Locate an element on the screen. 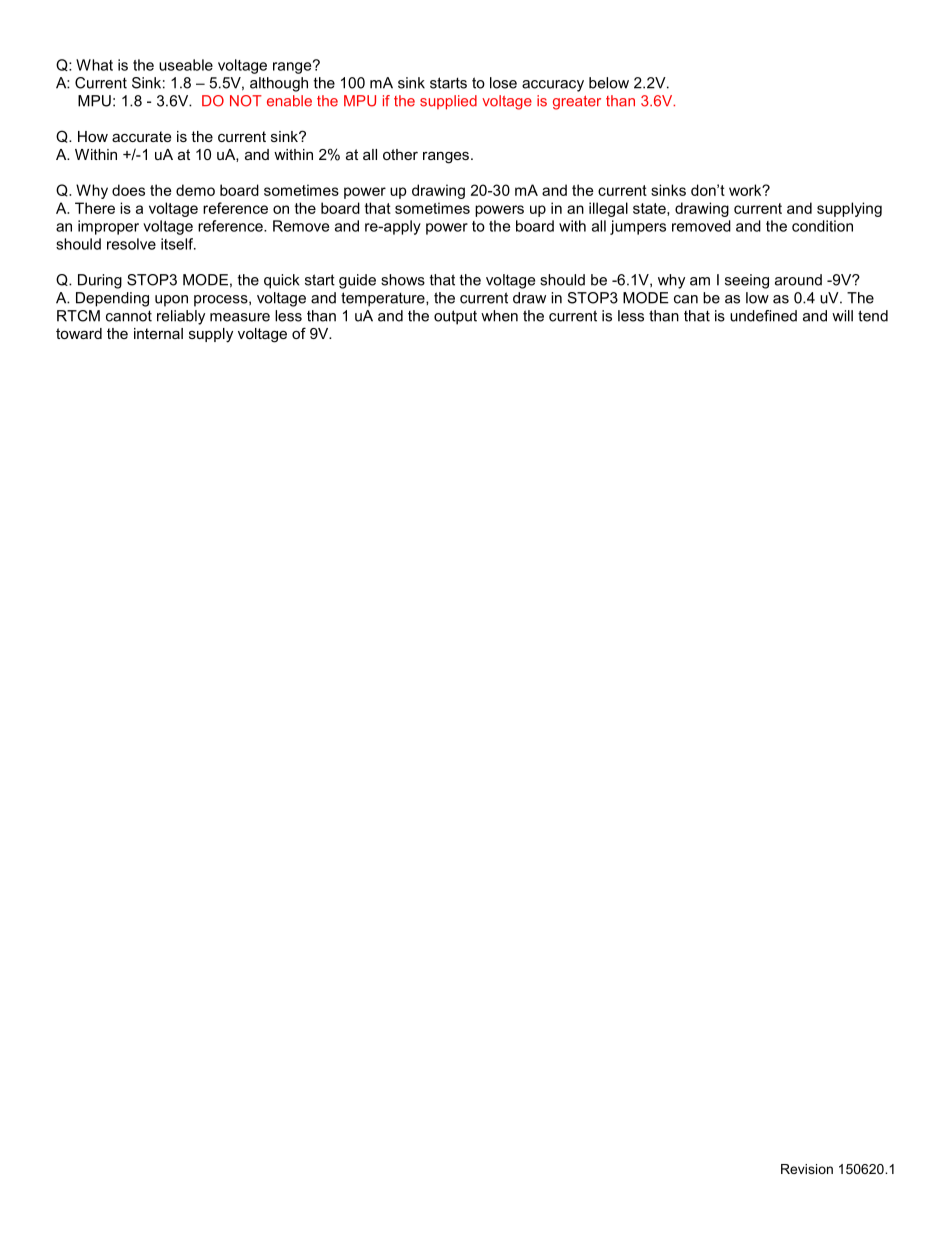  reliably is located at coordinates (181, 317).
